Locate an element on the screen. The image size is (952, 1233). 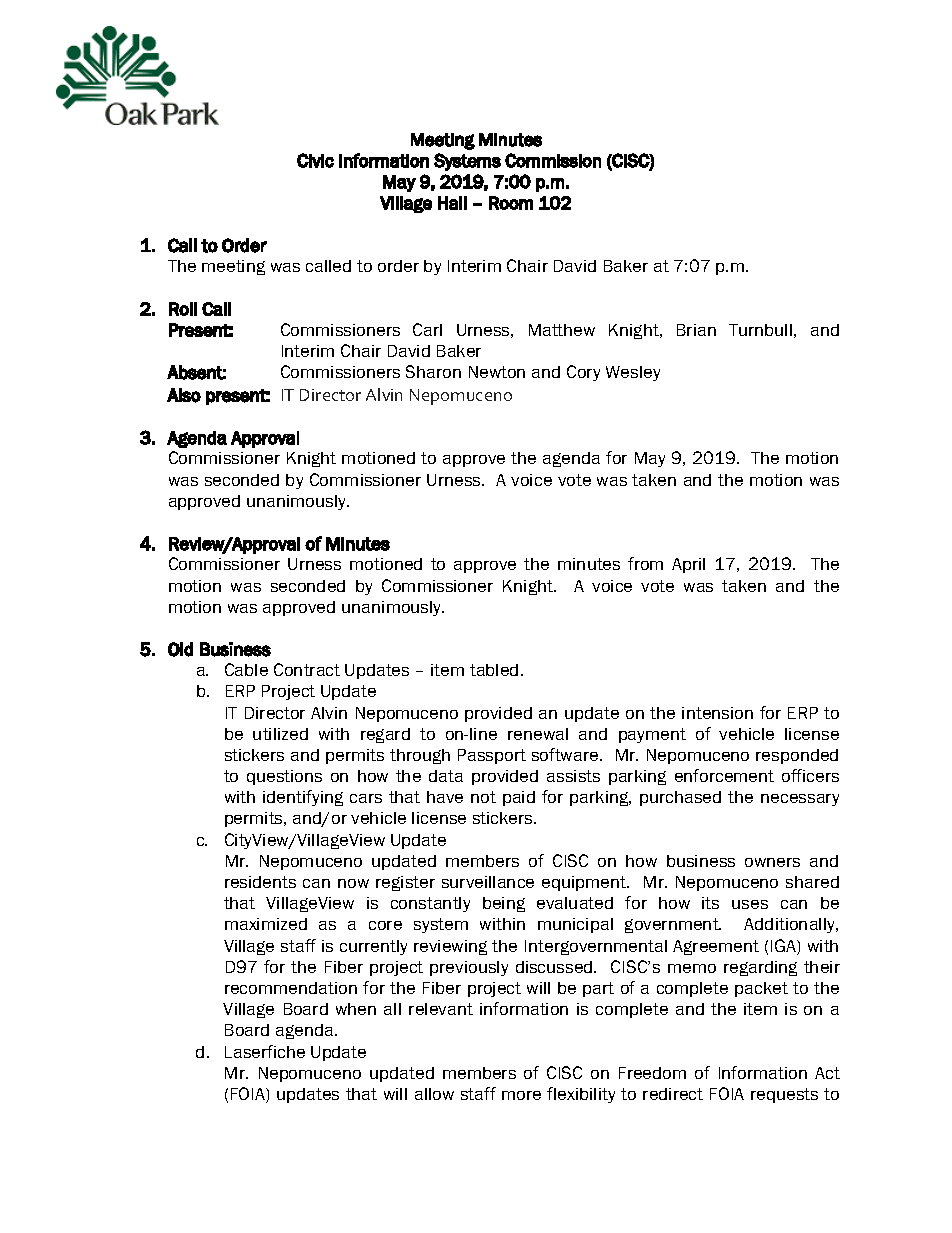
recommendation is located at coordinates (291, 988).
